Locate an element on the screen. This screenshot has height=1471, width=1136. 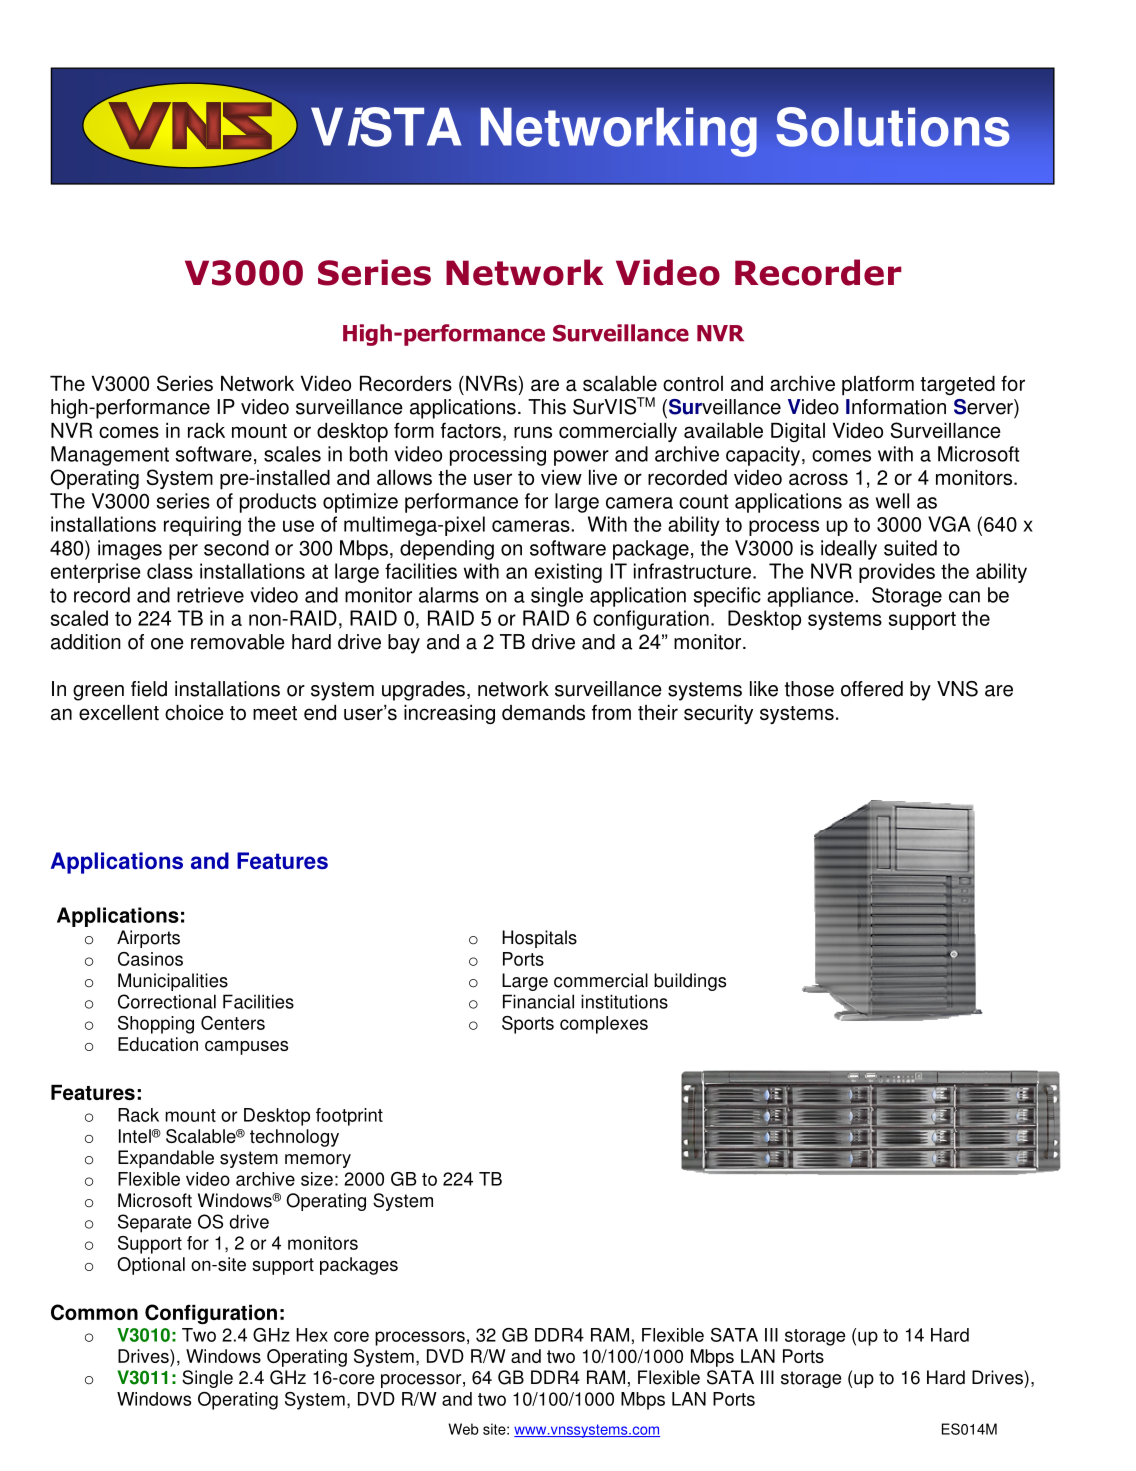
buildings is located at coordinates (690, 982).
